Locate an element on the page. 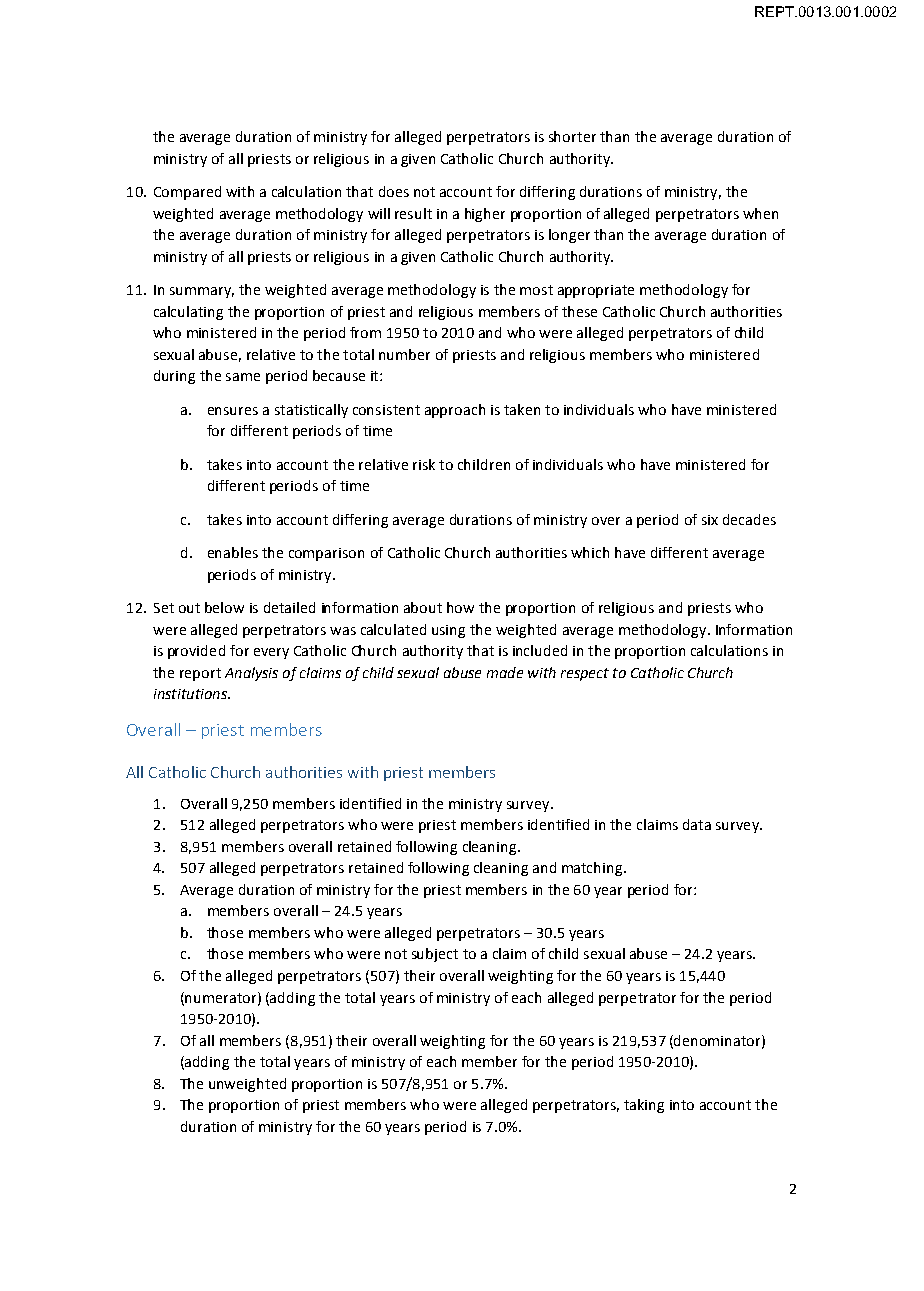 The height and width of the image is (1291, 924). higher is located at coordinates (485, 215).
